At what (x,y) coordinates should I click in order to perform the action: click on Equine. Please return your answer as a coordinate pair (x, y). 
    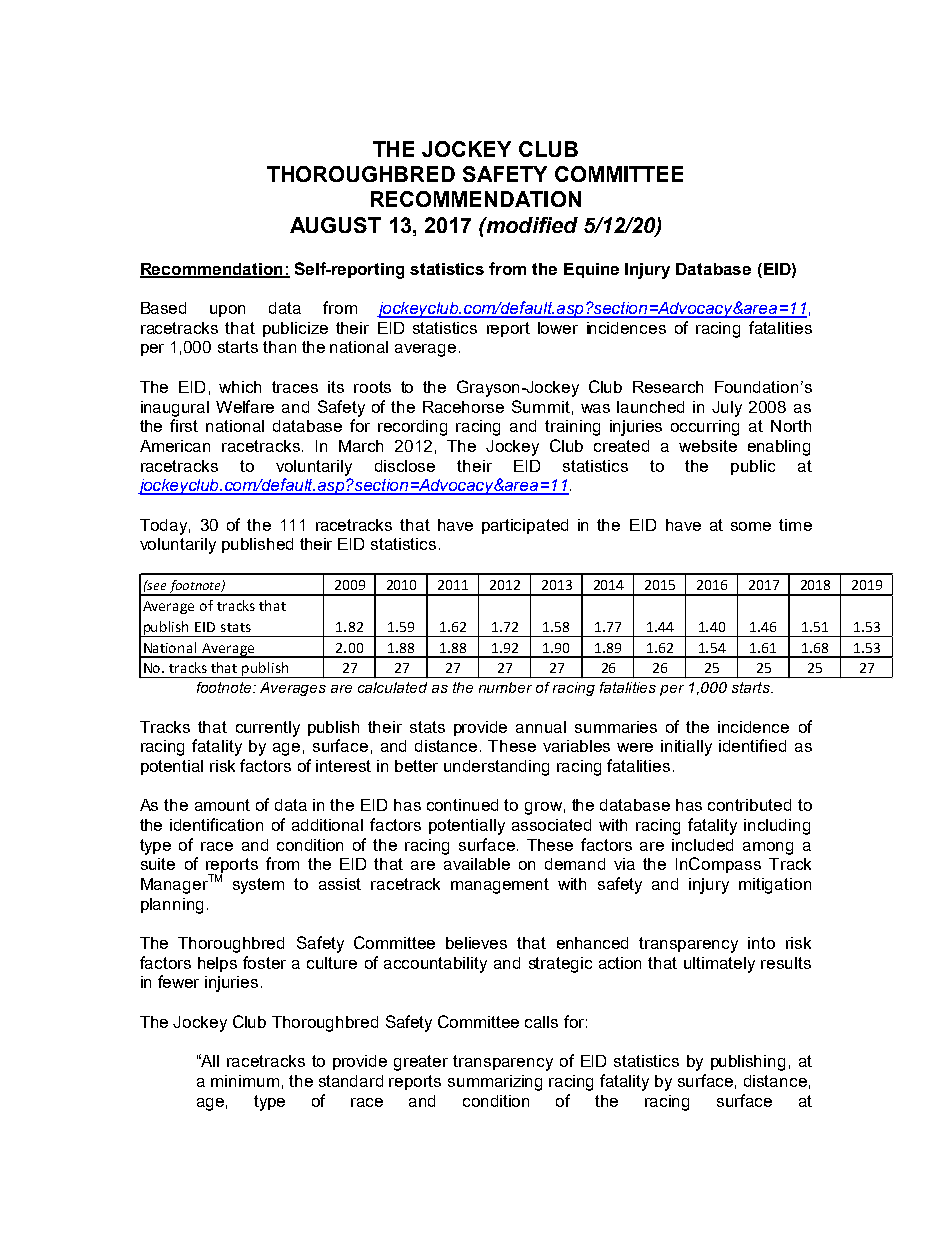
    Looking at the image, I should click on (591, 270).
